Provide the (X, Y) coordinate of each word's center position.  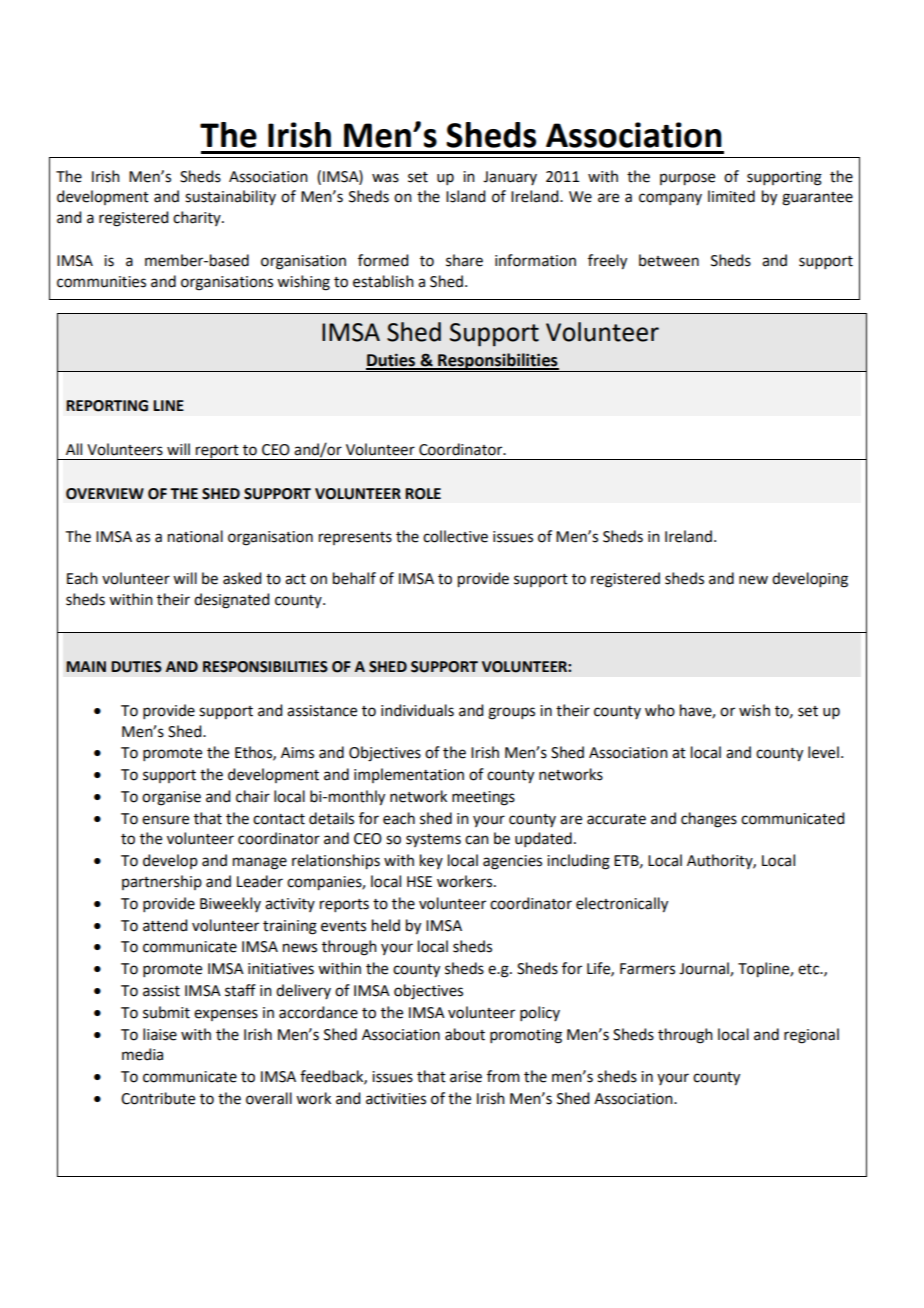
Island (465, 196)
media (142, 1054)
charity (198, 218)
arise (466, 1077)
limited (731, 196)
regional (811, 1036)
